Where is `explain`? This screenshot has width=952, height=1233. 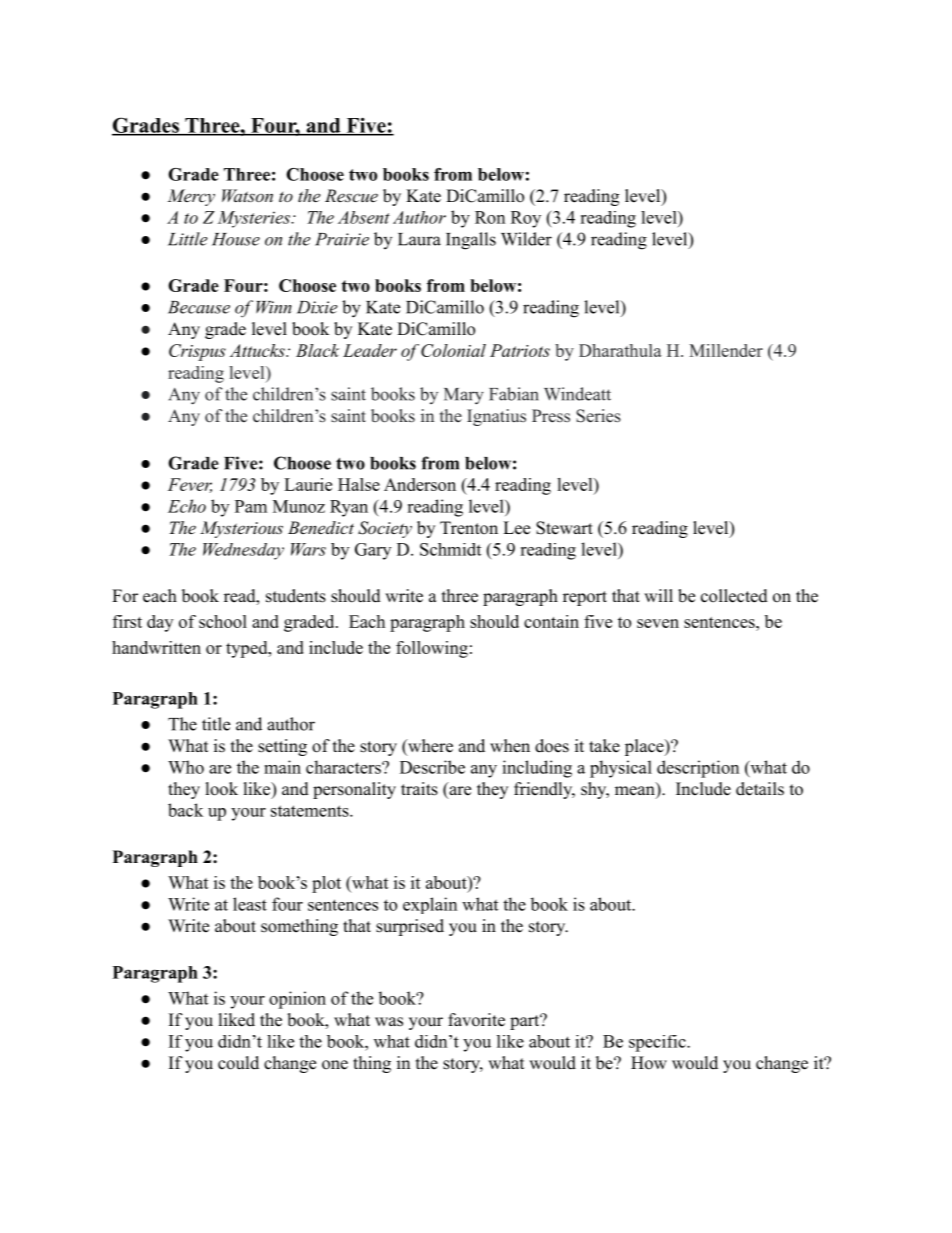 explain is located at coordinates (430, 905).
